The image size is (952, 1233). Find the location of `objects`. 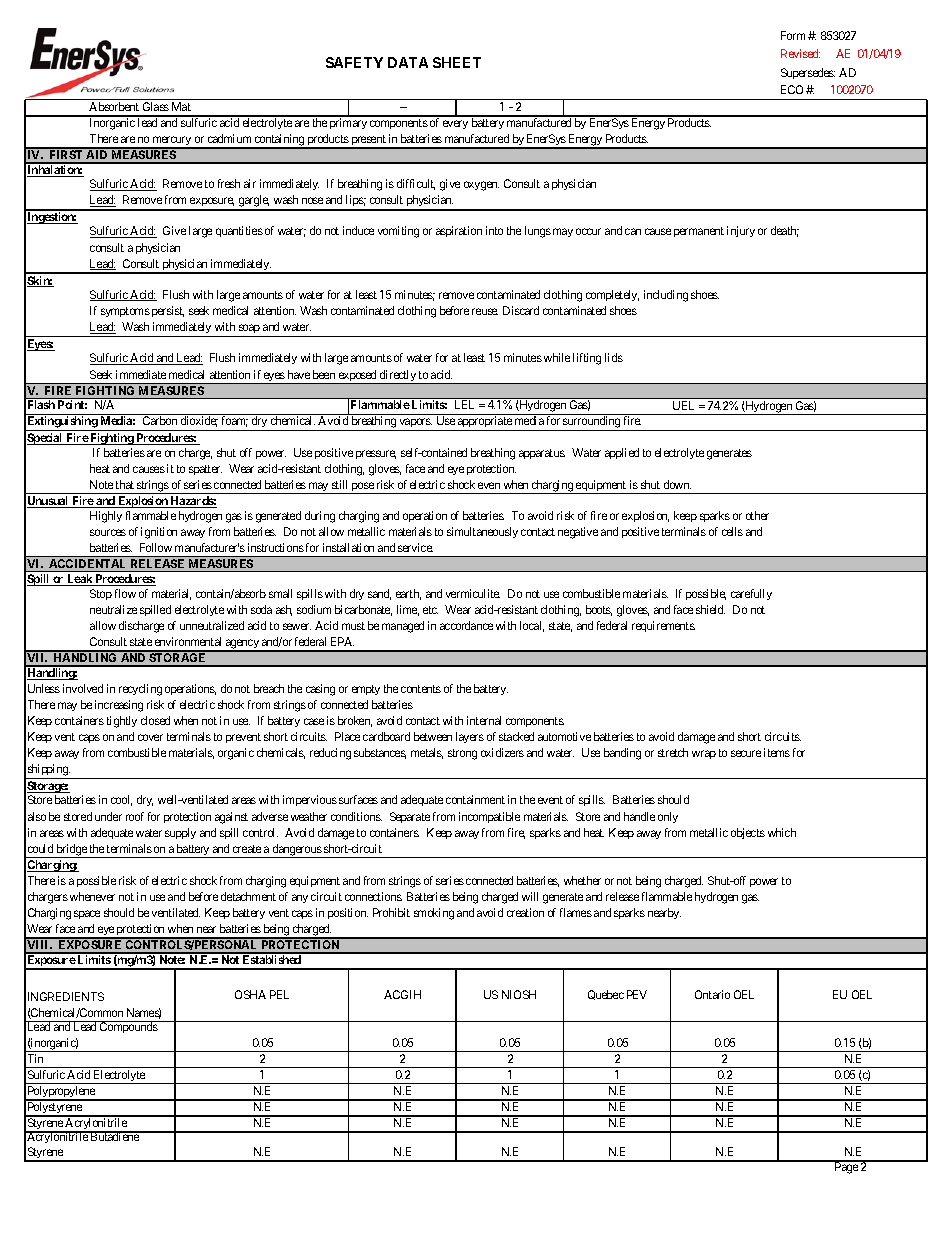

objects is located at coordinates (748, 833).
